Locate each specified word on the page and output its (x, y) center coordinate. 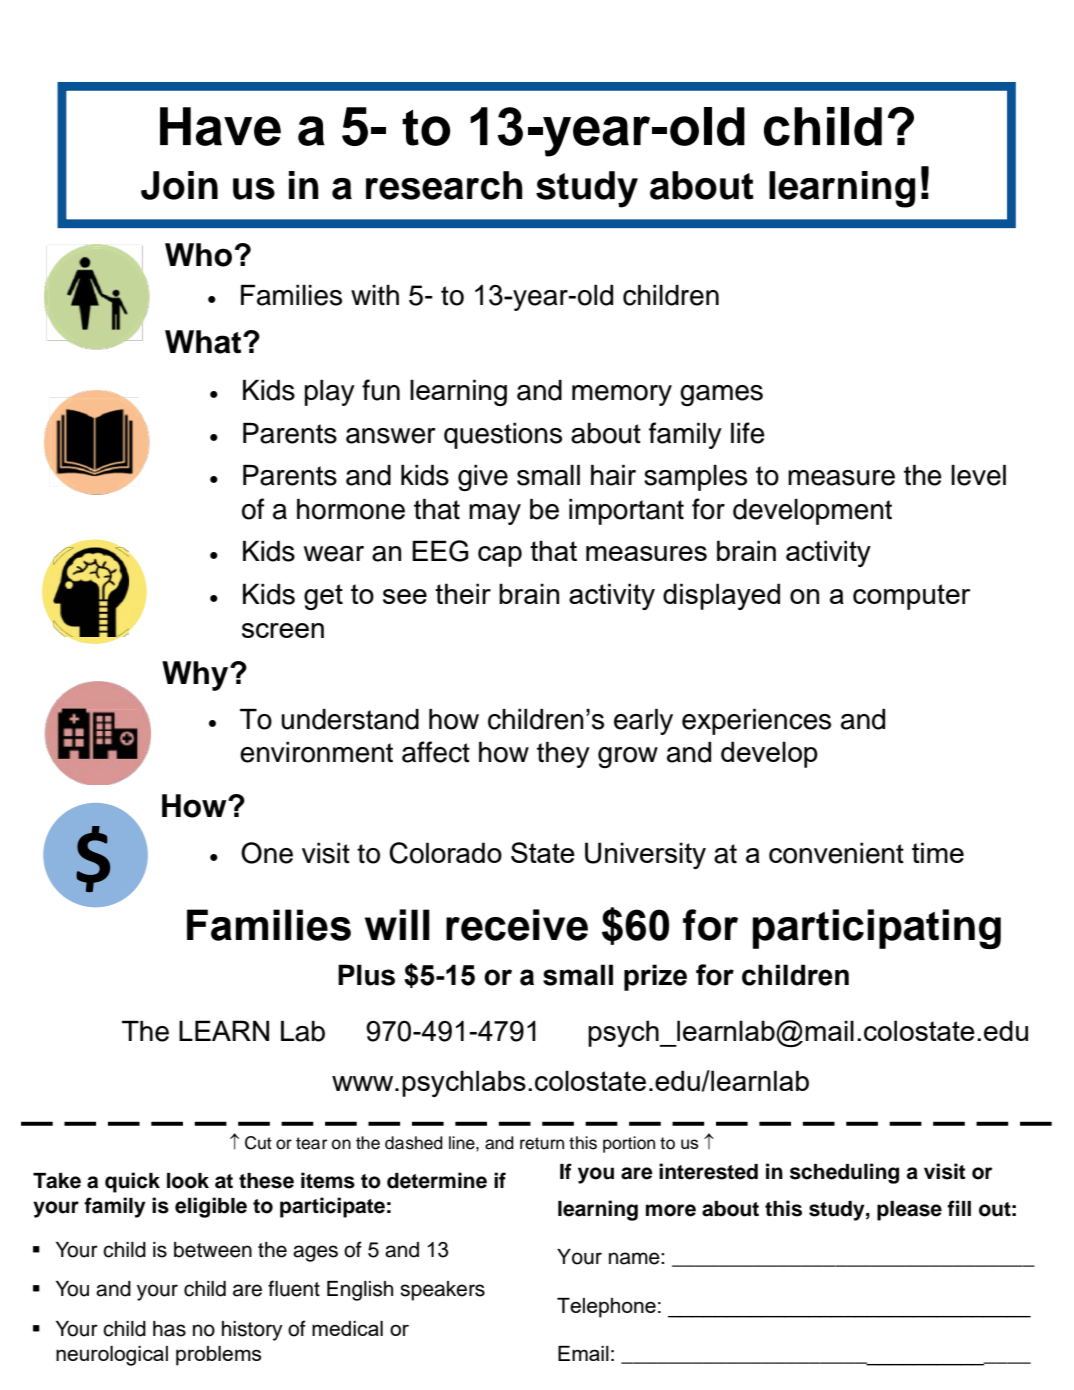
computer (912, 597)
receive (517, 925)
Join (179, 185)
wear (334, 554)
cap (500, 556)
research (444, 185)
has (169, 1329)
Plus (366, 975)
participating (877, 929)
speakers (442, 1291)
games (721, 395)
